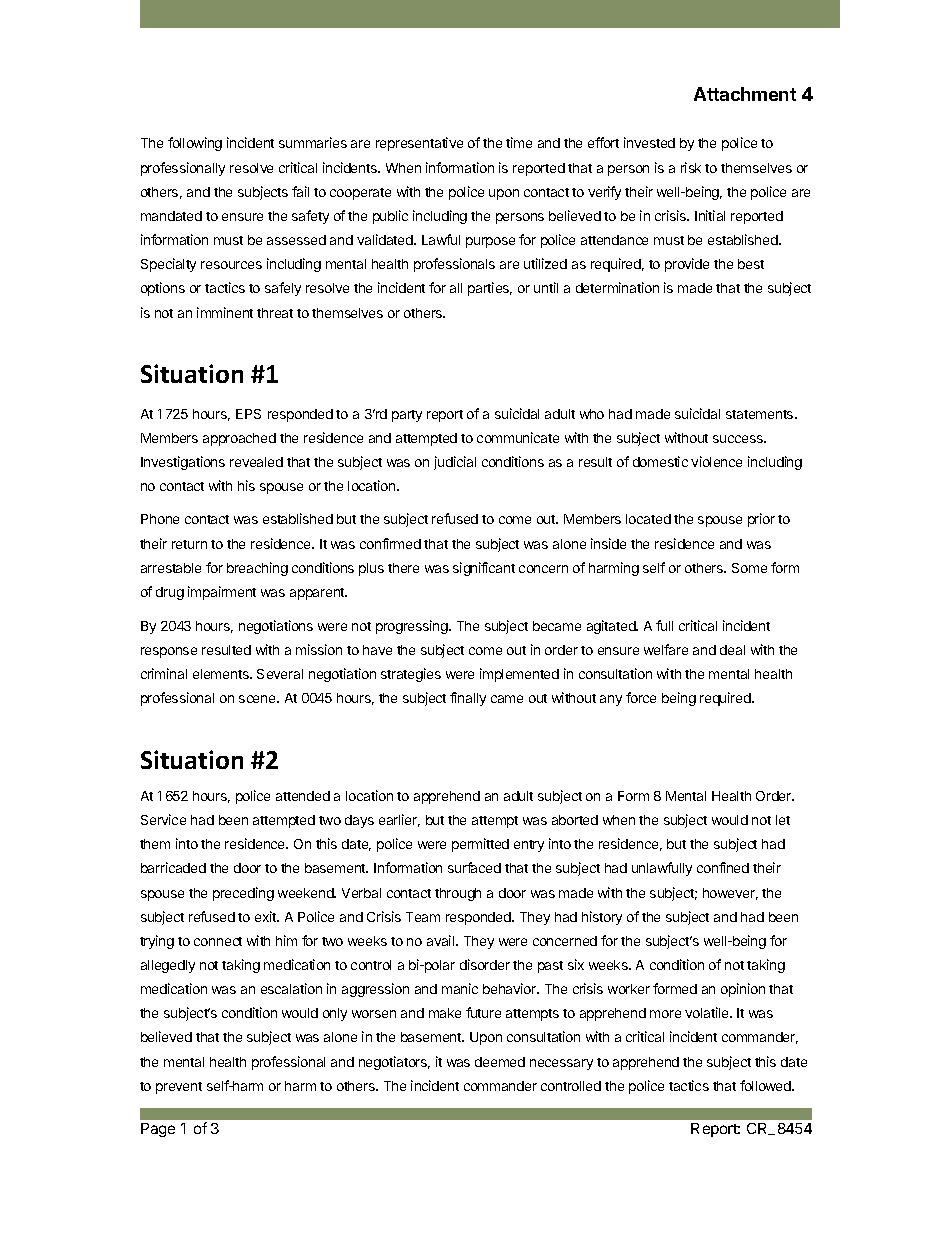 Image resolution: width=952 pixels, height=1233 pixels. What do you see at coordinates (480, 845) in the screenshot?
I see `permitted` at bounding box center [480, 845].
